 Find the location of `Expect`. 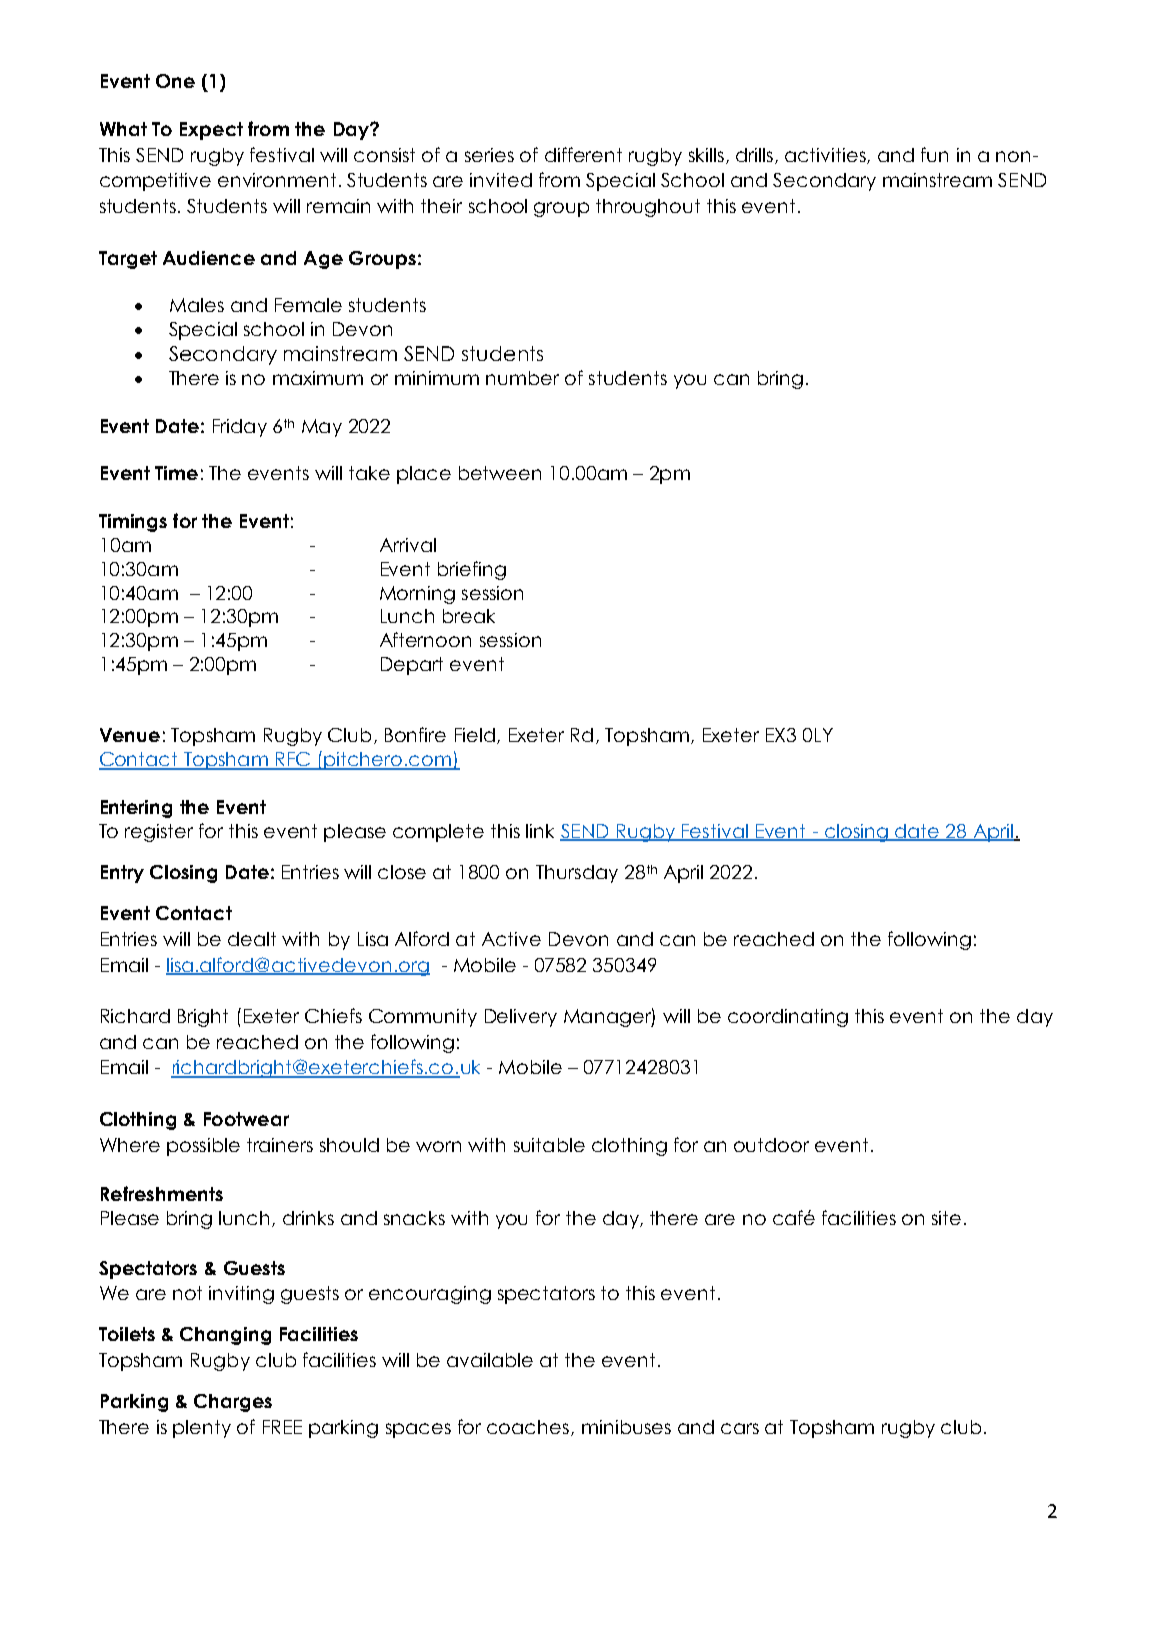

Expect is located at coordinates (211, 131).
